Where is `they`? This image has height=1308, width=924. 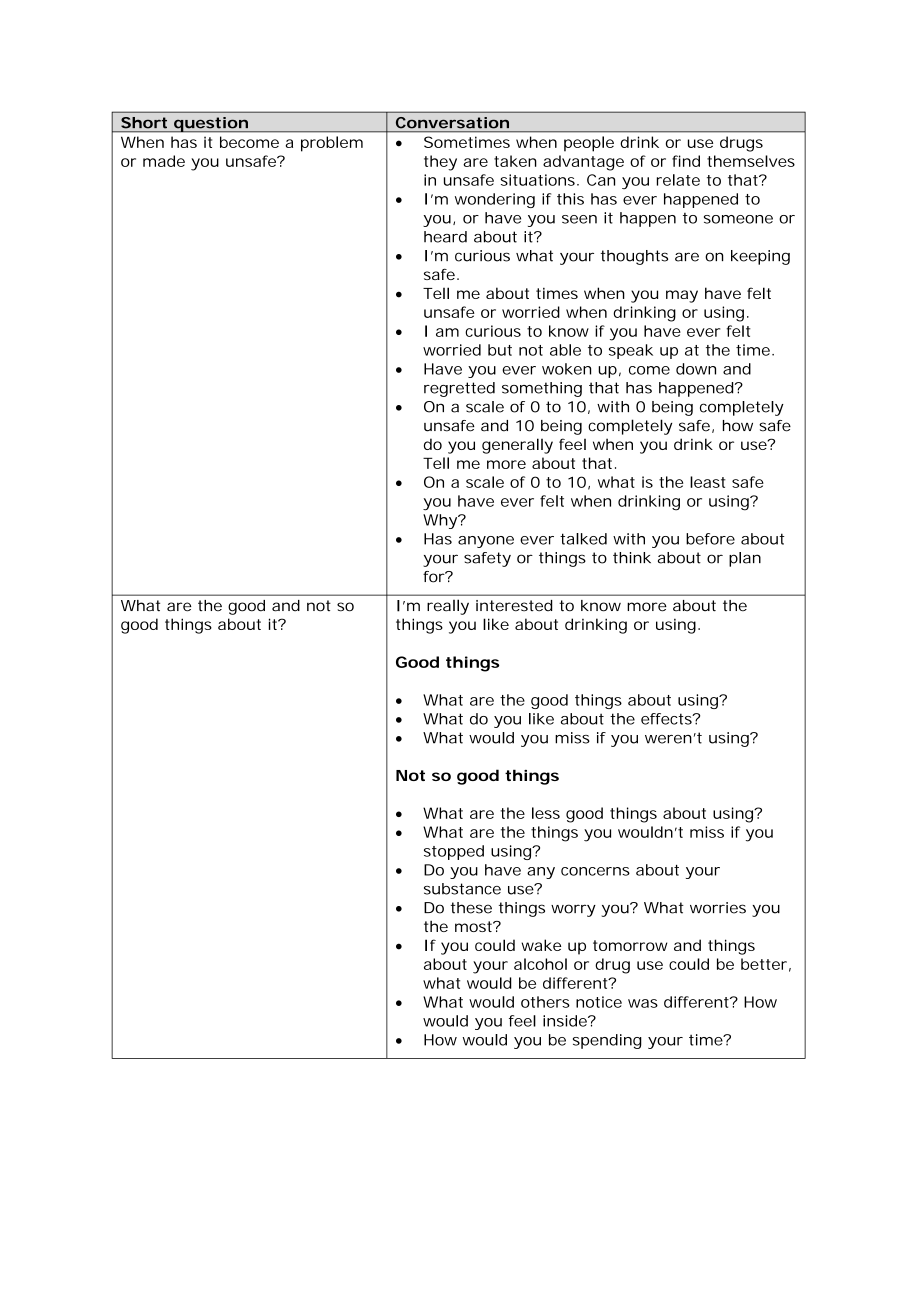 they is located at coordinates (440, 163).
